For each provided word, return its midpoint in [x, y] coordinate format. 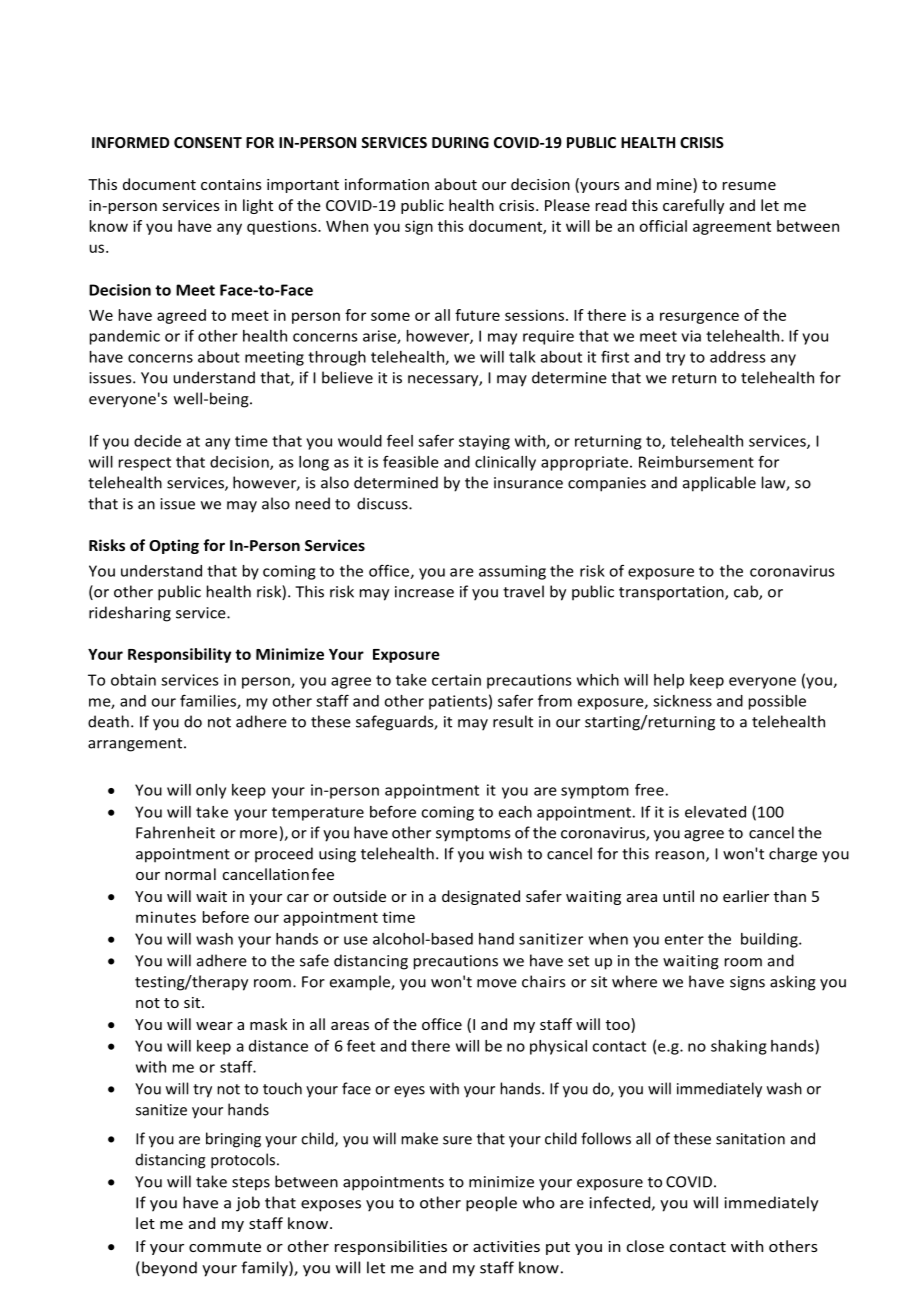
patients [458, 702]
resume [749, 186]
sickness [682, 701]
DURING [460, 142]
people [491, 1204]
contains [231, 184]
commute [225, 1247]
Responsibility [179, 655]
